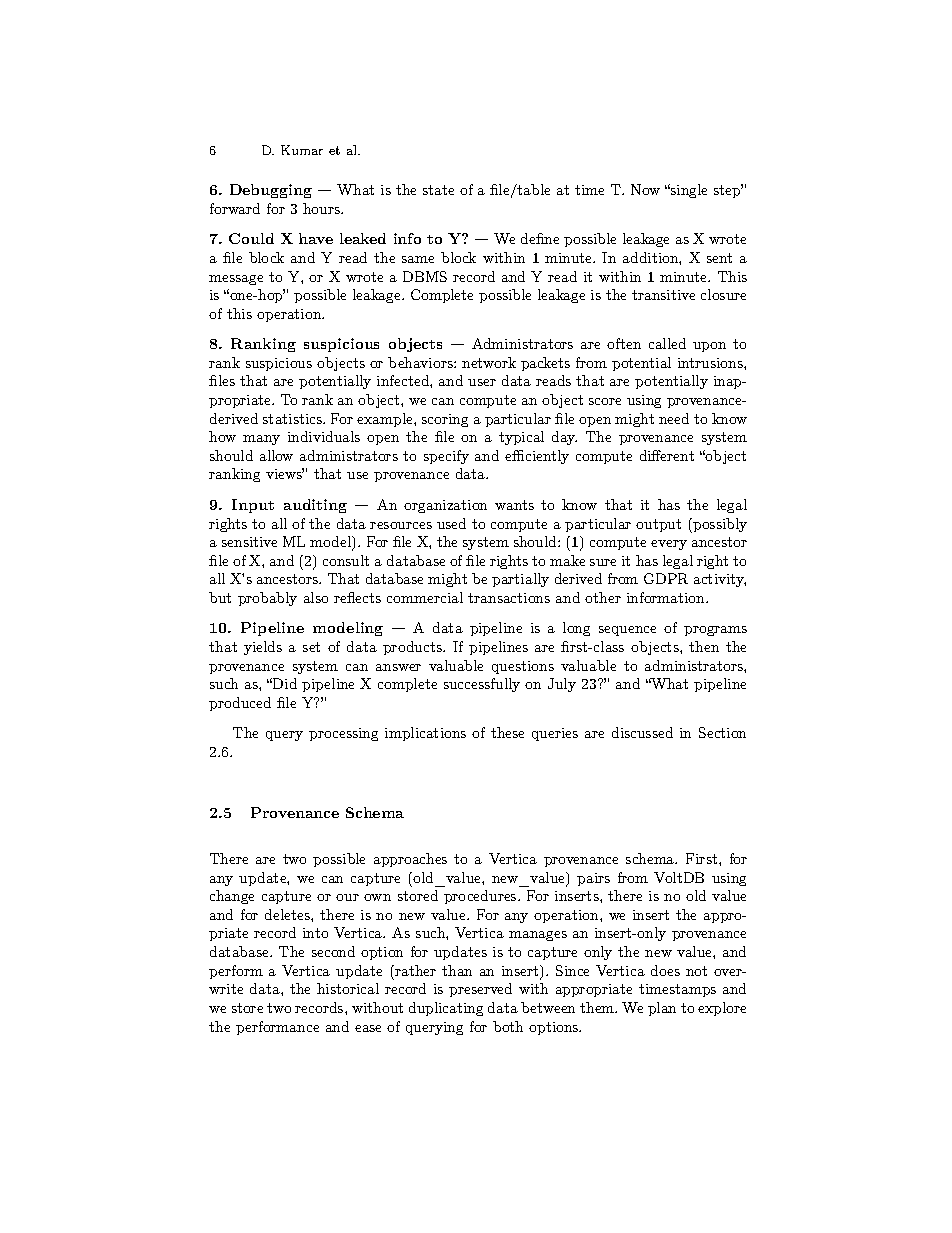  What do you see at coordinates (480, 990) in the screenshot?
I see `preserved` at bounding box center [480, 990].
